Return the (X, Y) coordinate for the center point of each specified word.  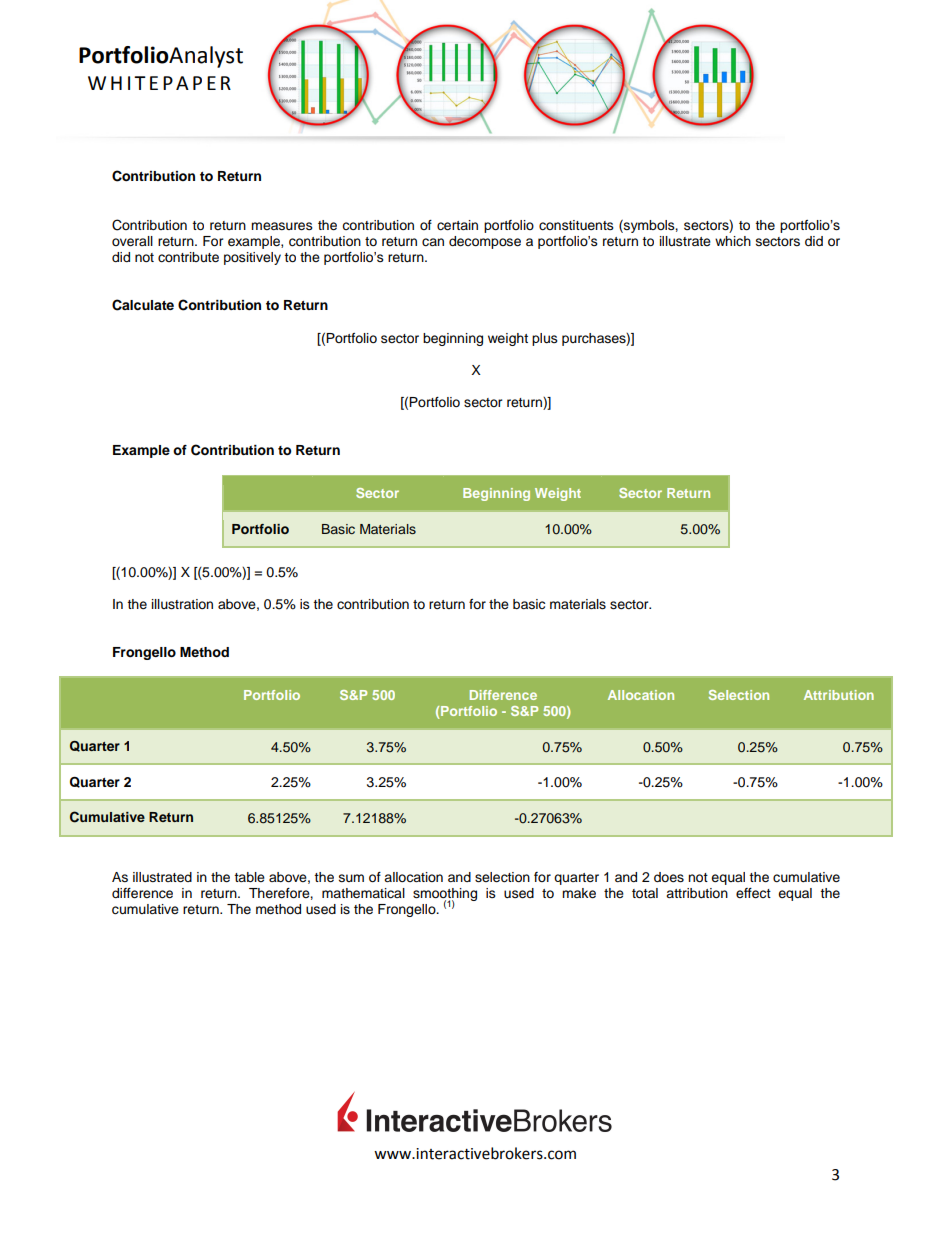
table (249, 877)
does (669, 877)
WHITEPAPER (159, 83)
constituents (576, 225)
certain (457, 225)
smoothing (445, 895)
